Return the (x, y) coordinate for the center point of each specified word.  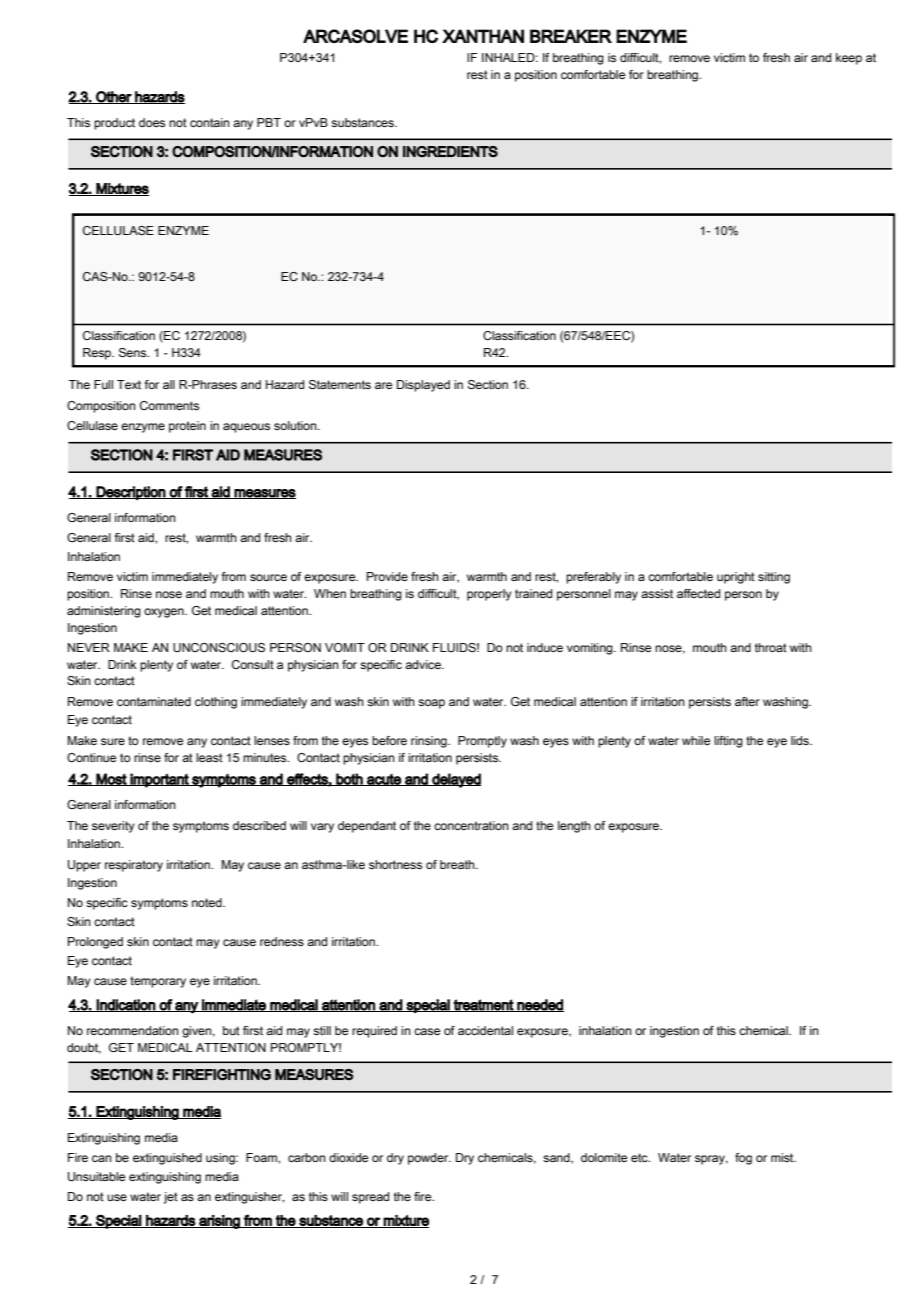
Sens (134, 352)
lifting (728, 742)
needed (539, 1005)
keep (849, 59)
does (152, 122)
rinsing (430, 742)
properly (489, 595)
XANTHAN (483, 36)
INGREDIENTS (450, 152)
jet (171, 1198)
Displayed (423, 386)
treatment (483, 1005)
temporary (158, 982)
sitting (774, 578)
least (209, 757)
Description (131, 493)
